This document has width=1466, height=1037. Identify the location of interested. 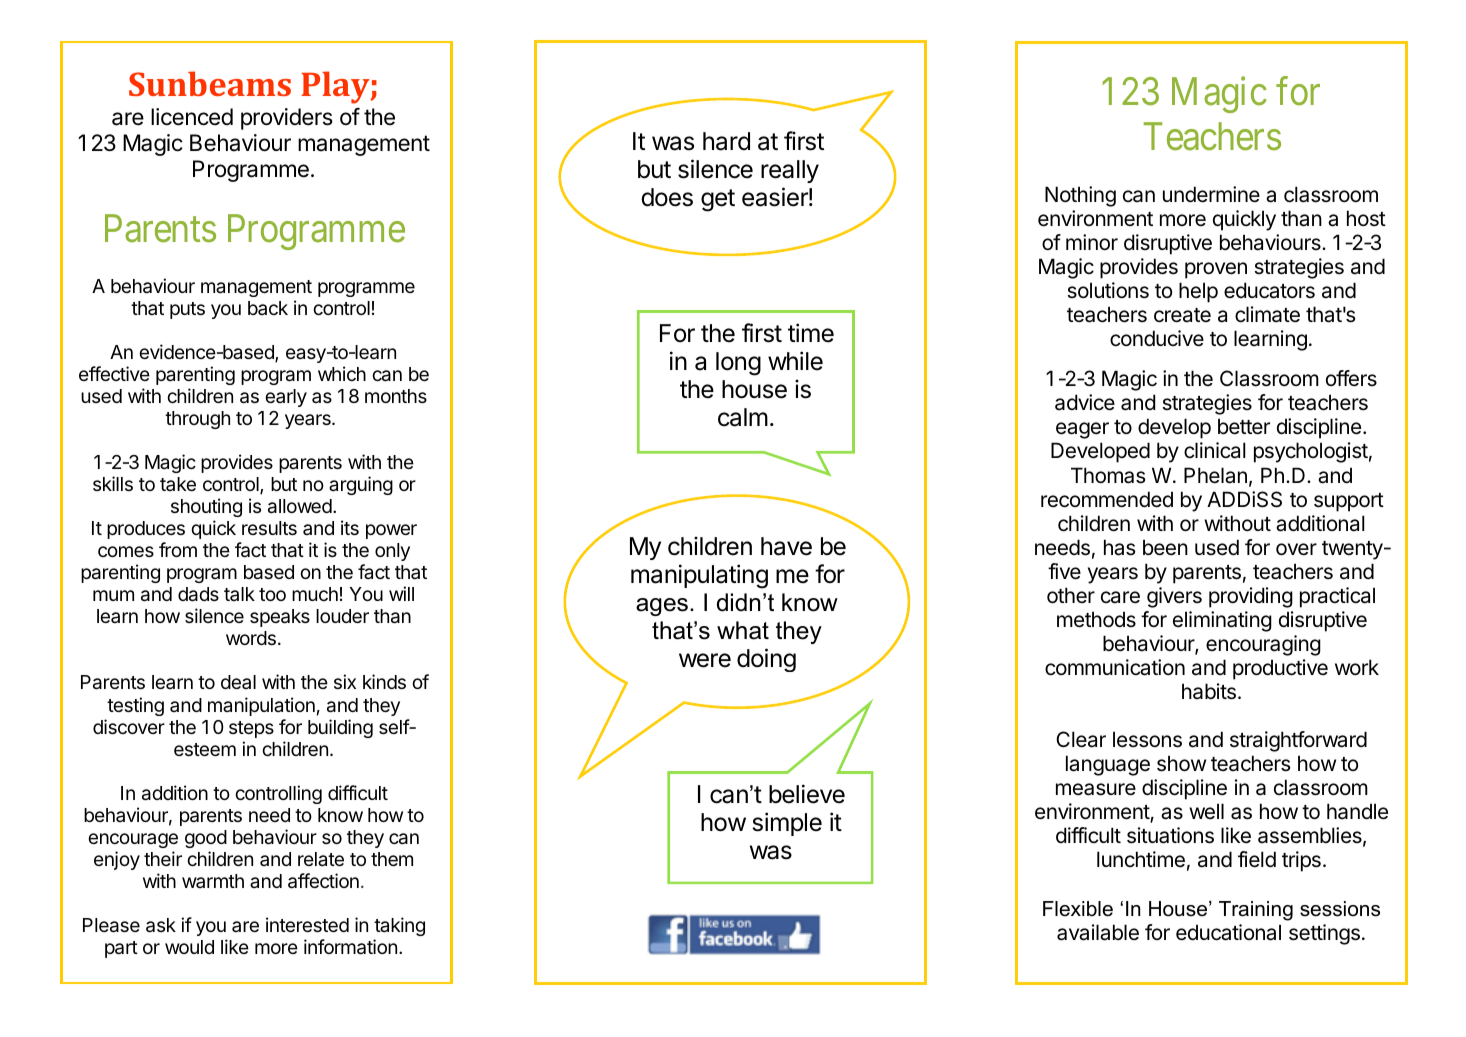
(307, 924).
